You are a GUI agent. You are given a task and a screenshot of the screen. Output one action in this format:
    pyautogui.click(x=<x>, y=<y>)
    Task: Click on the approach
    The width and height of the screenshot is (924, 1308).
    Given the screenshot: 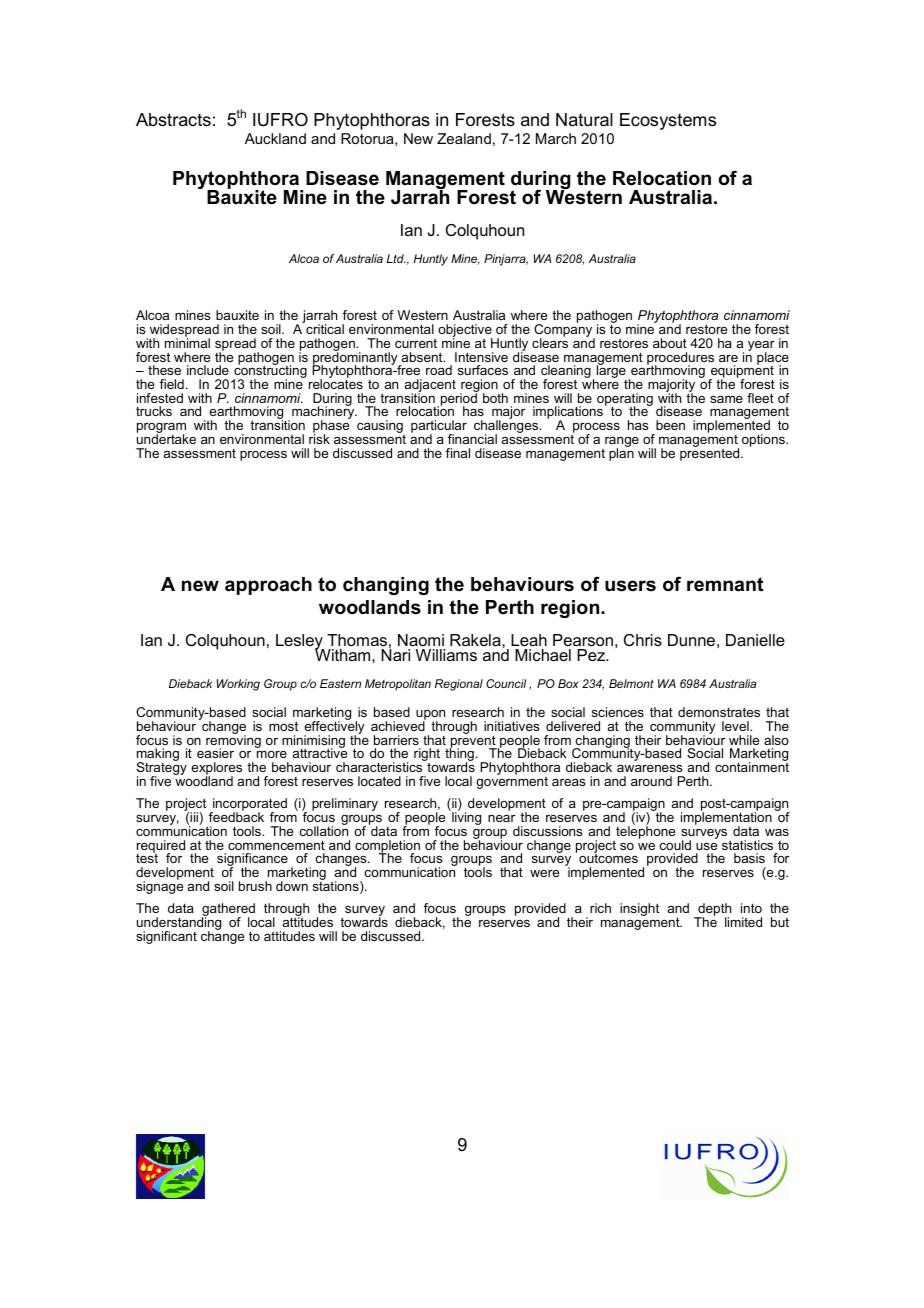 What is the action you would take?
    pyautogui.click(x=268, y=586)
